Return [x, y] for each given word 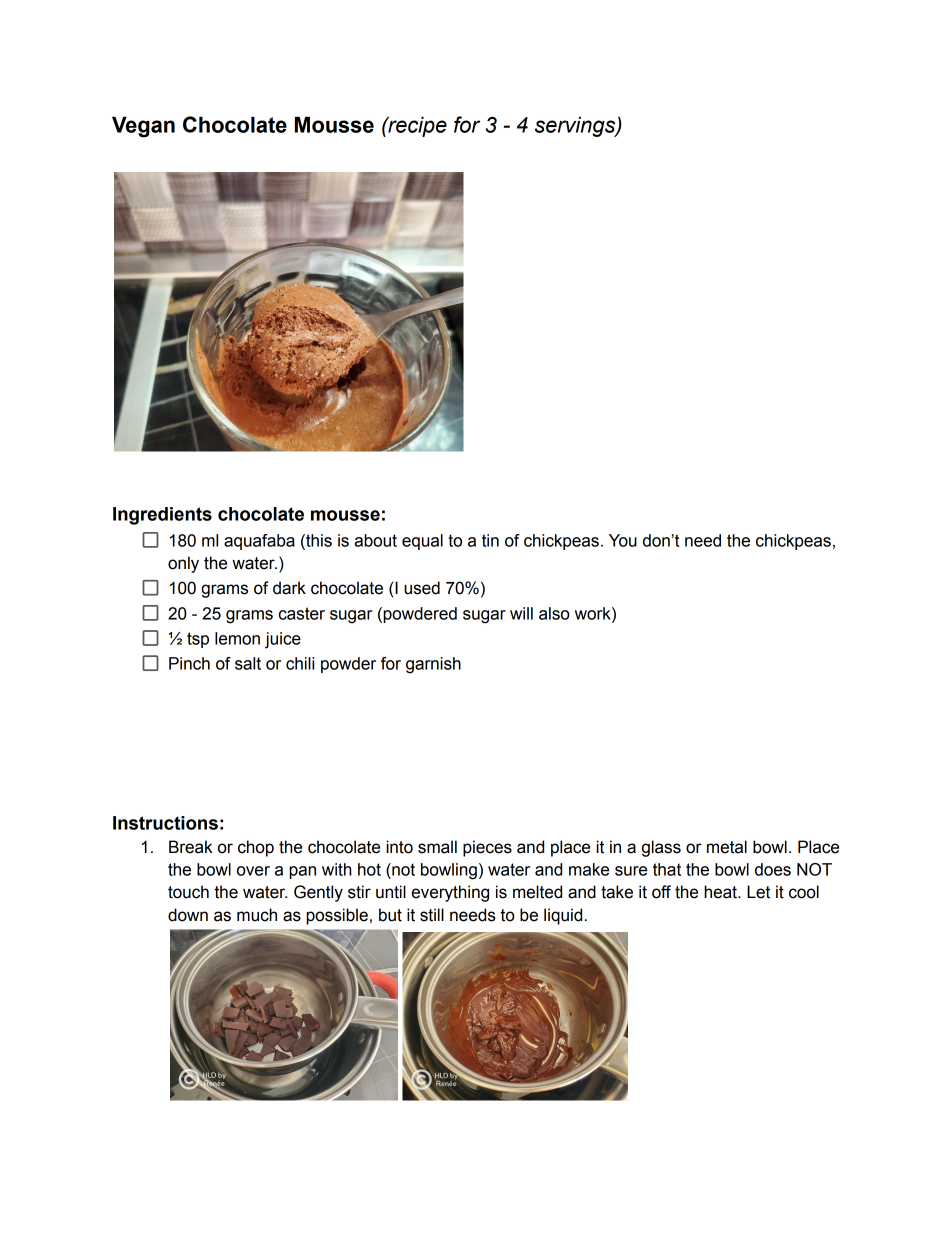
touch [188, 892]
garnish [433, 665]
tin [490, 540]
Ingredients [162, 516]
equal [422, 542]
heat [721, 892]
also [554, 613]
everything [450, 893]
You [623, 540]
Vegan [143, 127]
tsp [198, 640]
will [521, 613]
